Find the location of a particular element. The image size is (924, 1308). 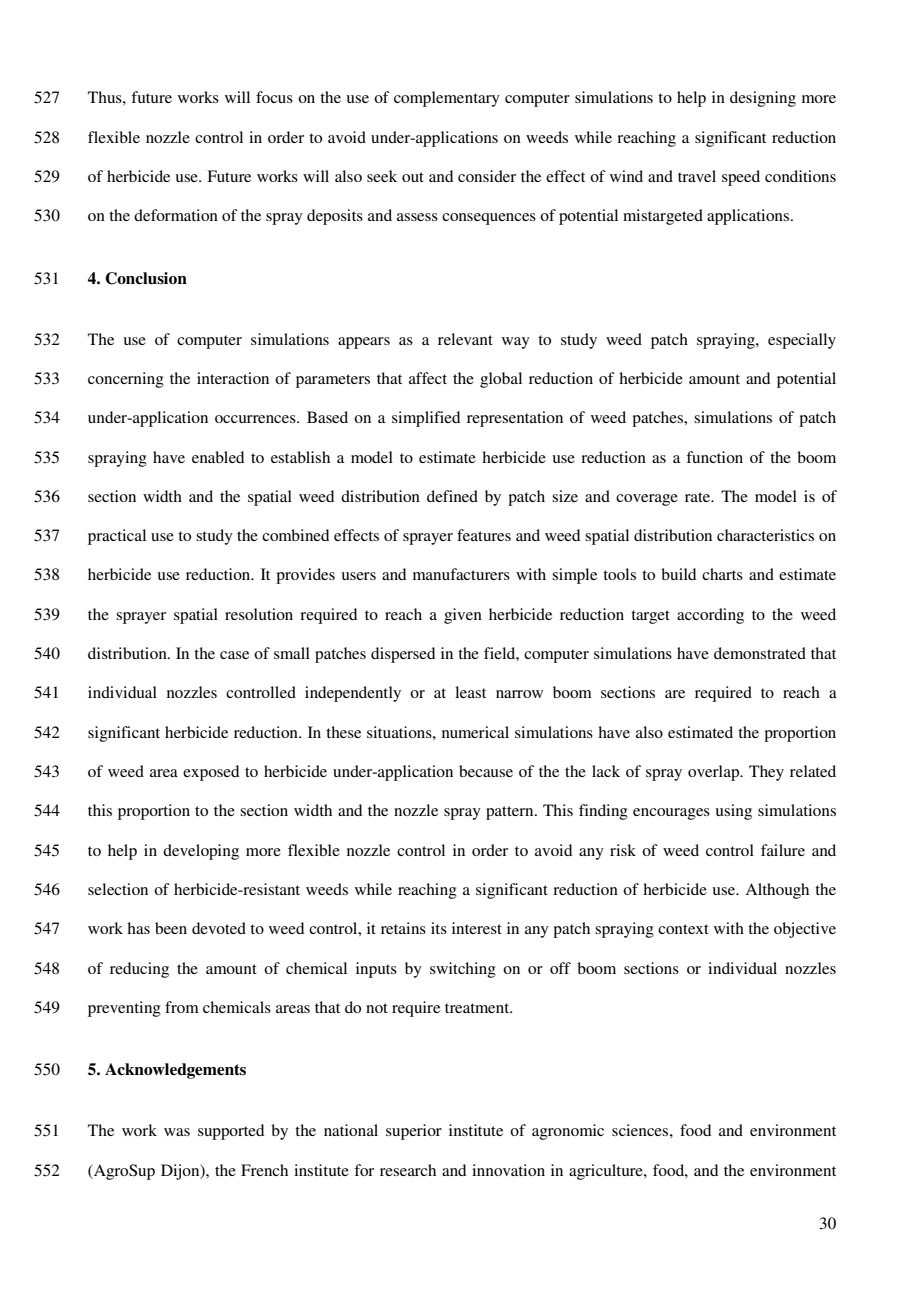

defined is located at coordinates (452, 496).
